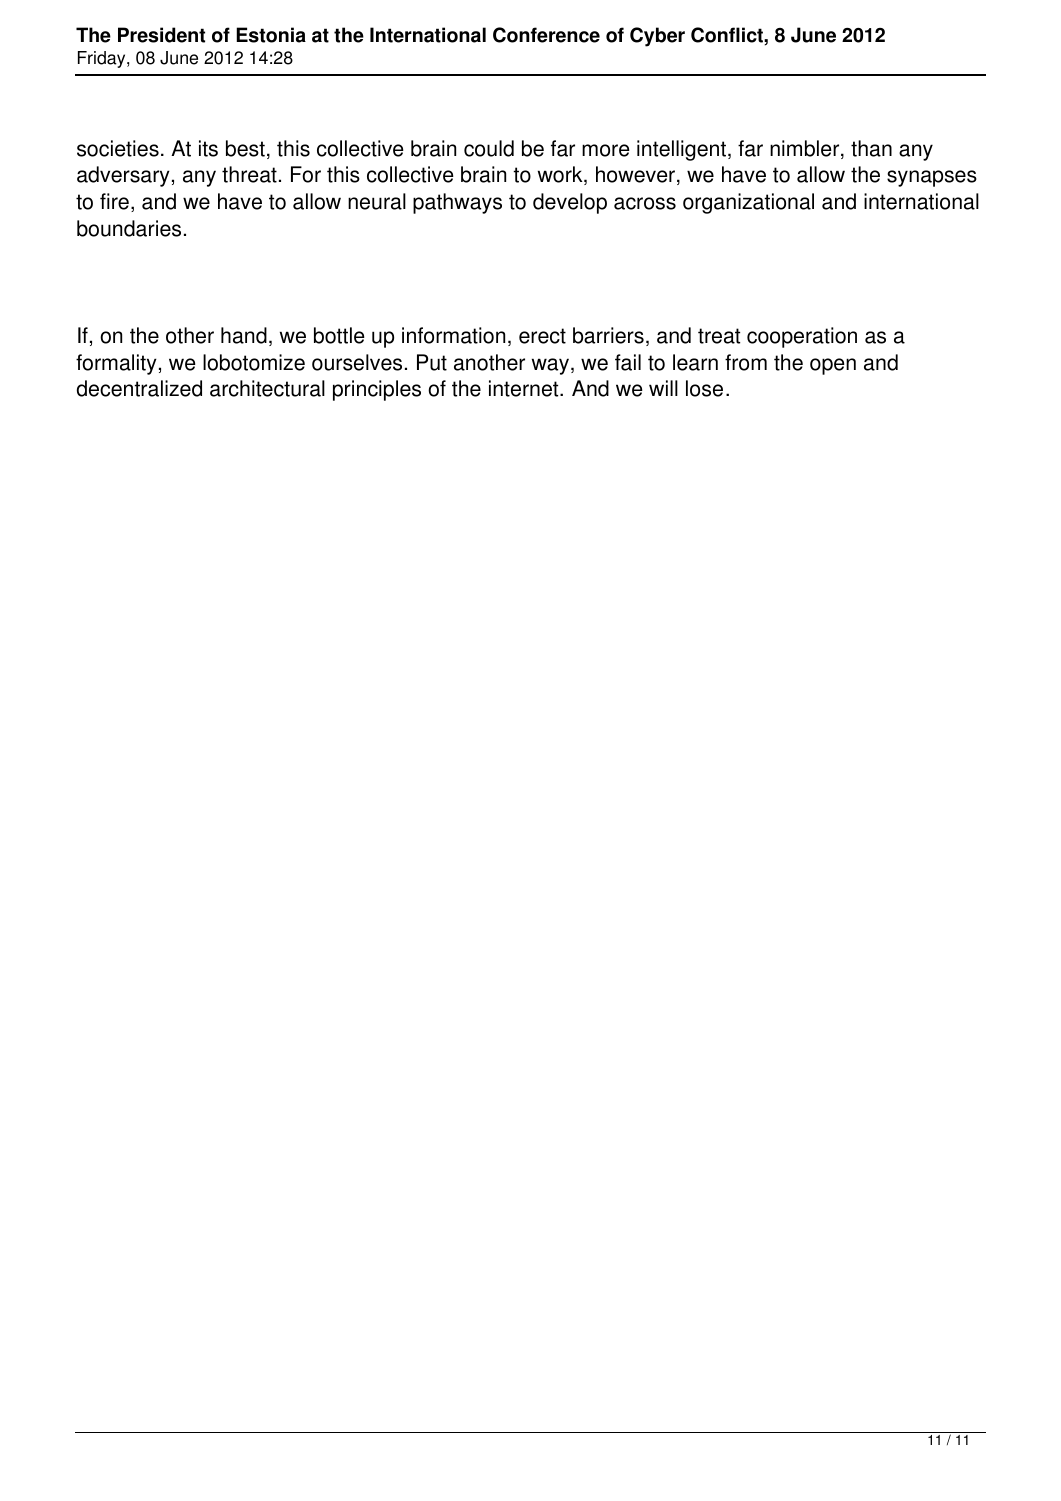 This screenshot has height=1501, width=1061. Describe the element at coordinates (657, 37) in the screenshot. I see `Cyber` at that location.
